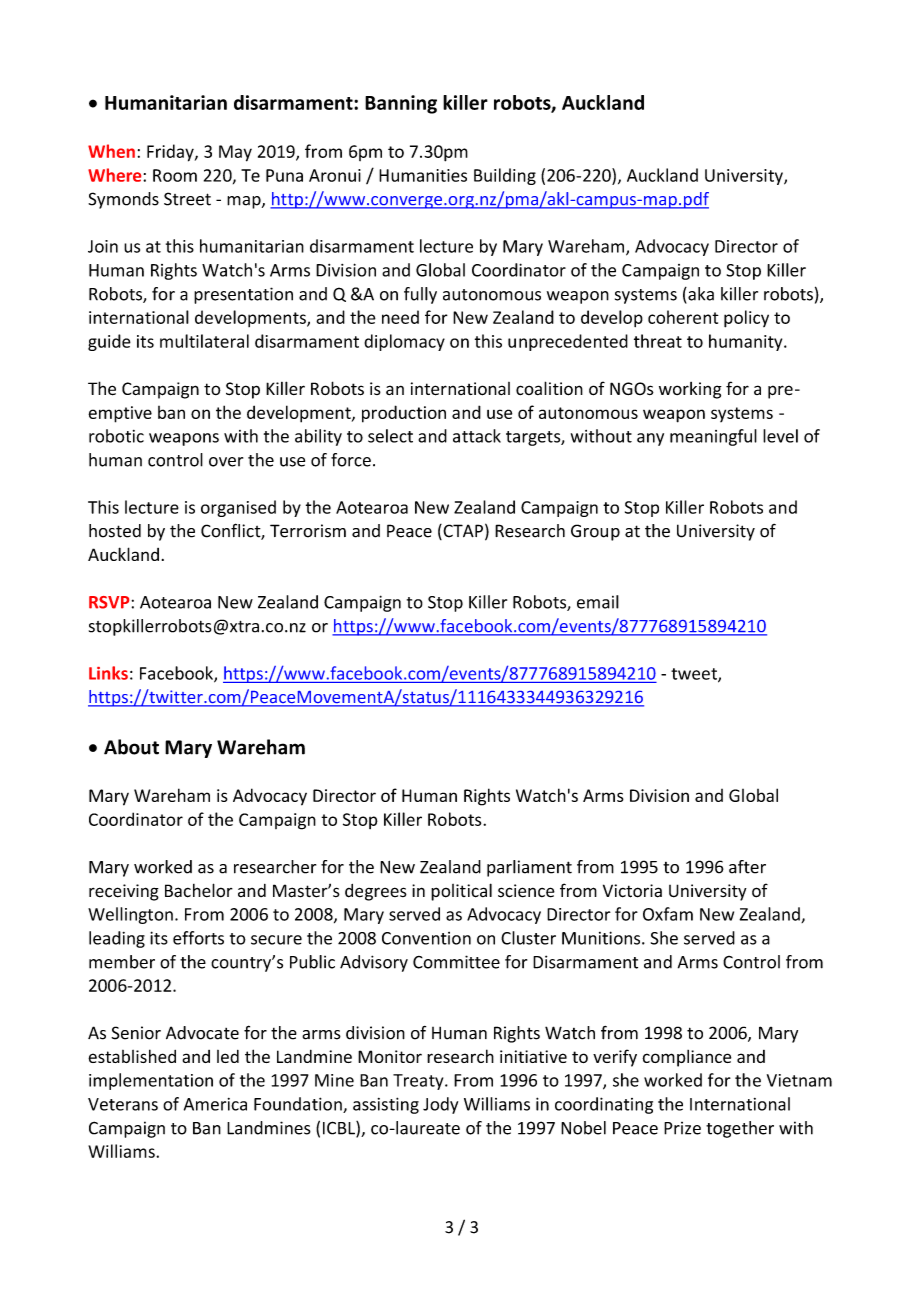  What do you see at coordinates (477, 436) in the screenshot?
I see `attack` at bounding box center [477, 436].
